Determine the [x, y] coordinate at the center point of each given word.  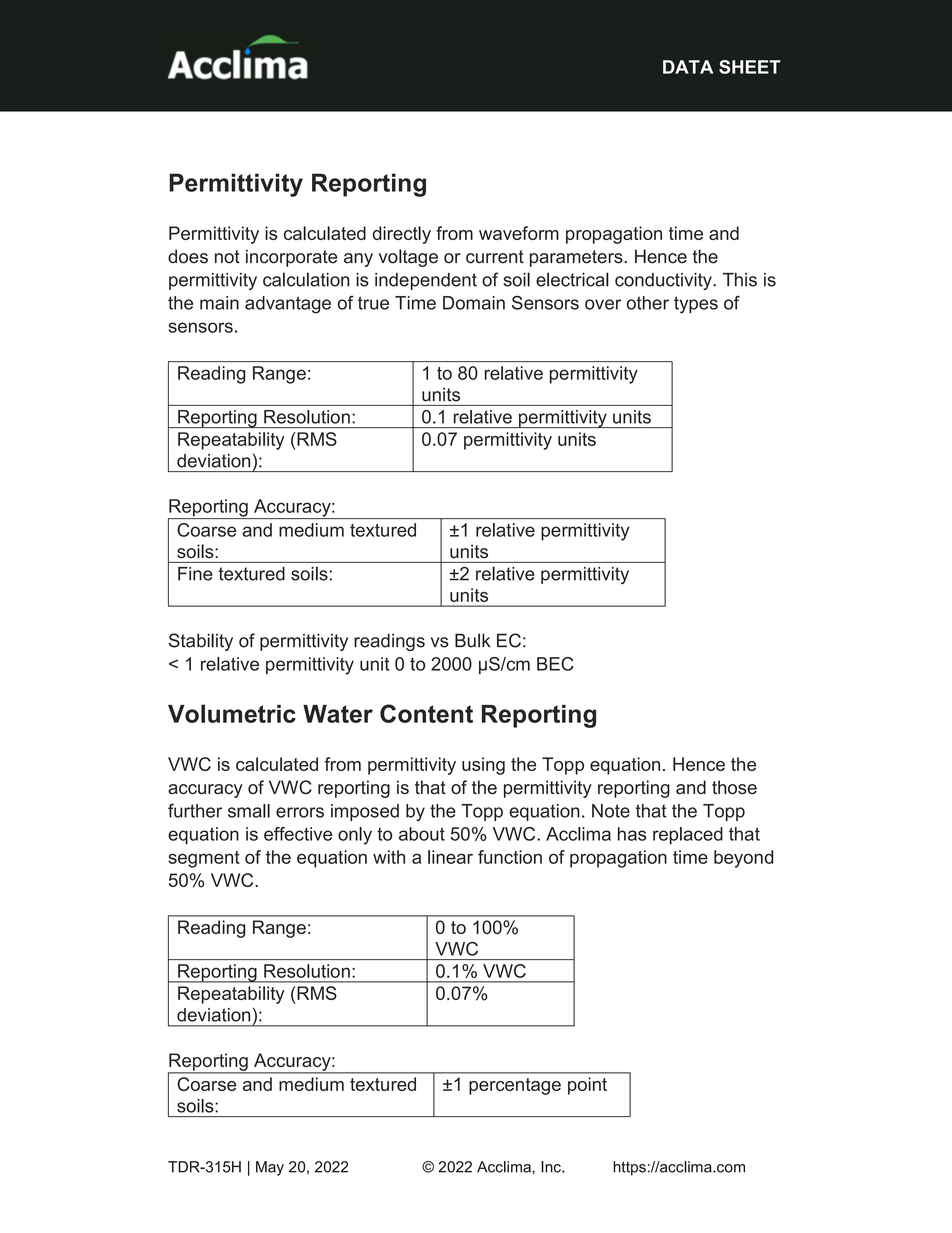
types [696, 305]
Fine [195, 574]
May [270, 1168]
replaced [688, 836]
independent [426, 281]
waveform [519, 233]
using [483, 766]
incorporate [291, 258]
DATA [688, 67]
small [249, 811]
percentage [515, 1086]
